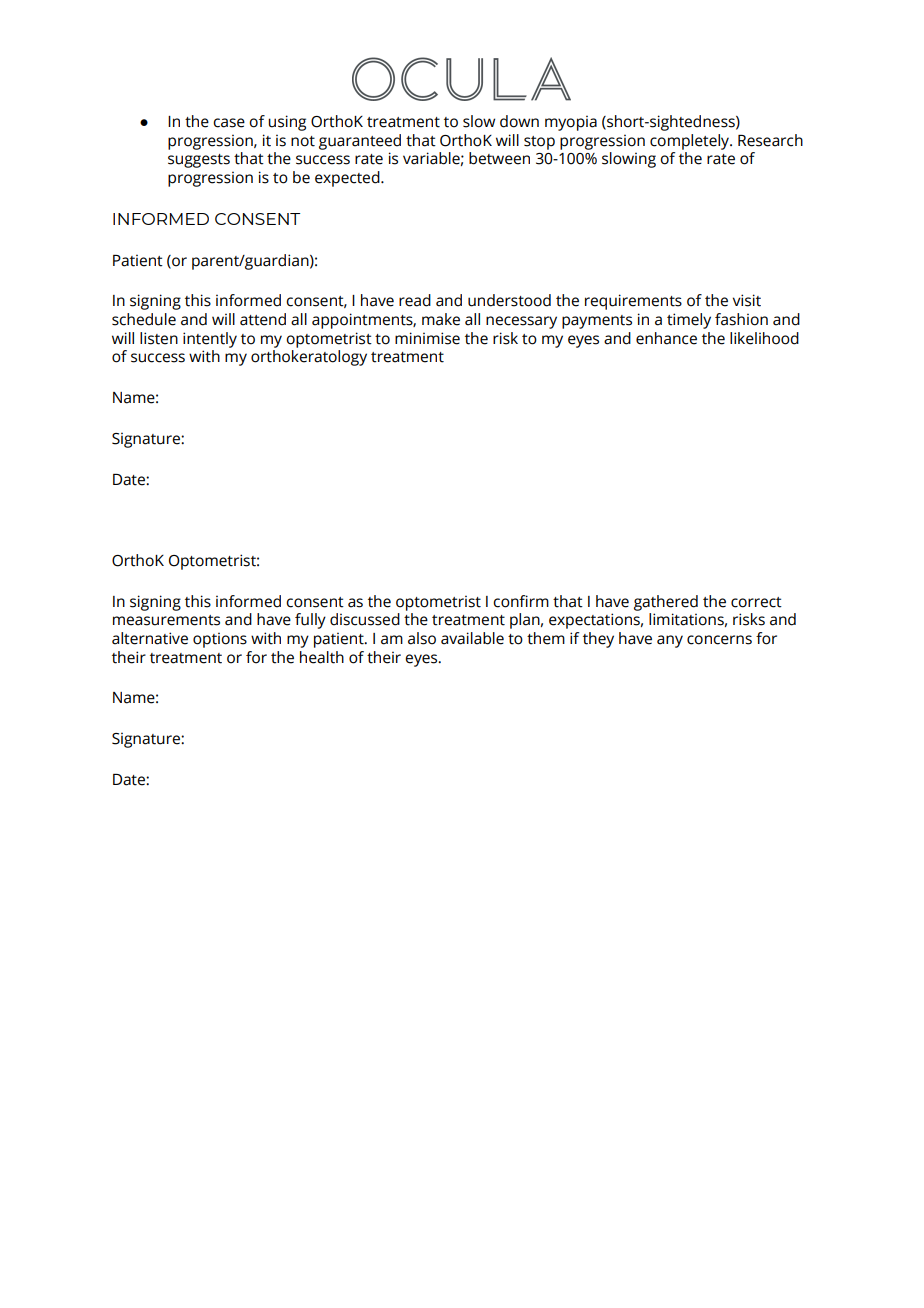  I want to click on available, so click(472, 638).
